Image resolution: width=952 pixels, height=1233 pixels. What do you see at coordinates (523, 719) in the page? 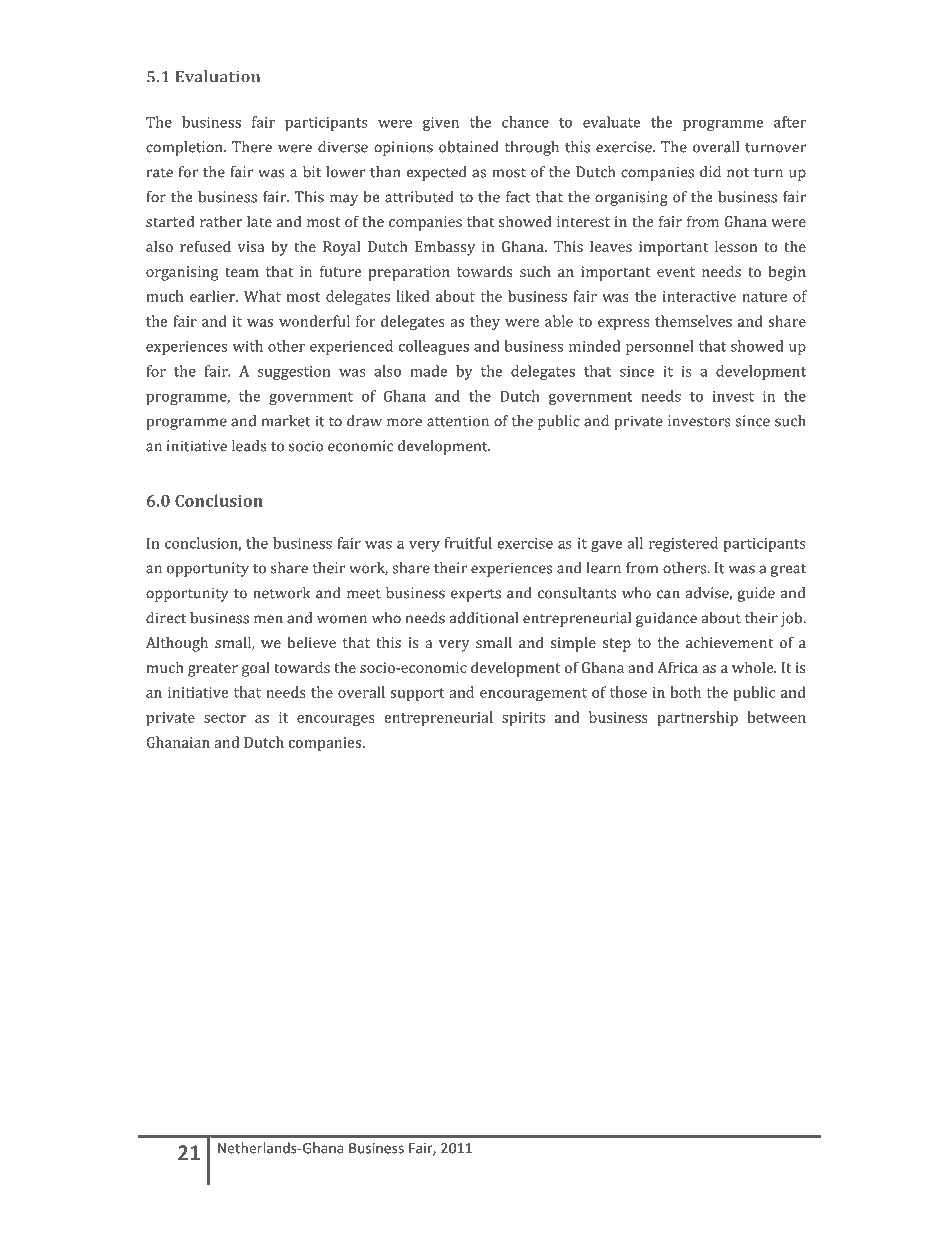
I see `spirits` at bounding box center [523, 719].
